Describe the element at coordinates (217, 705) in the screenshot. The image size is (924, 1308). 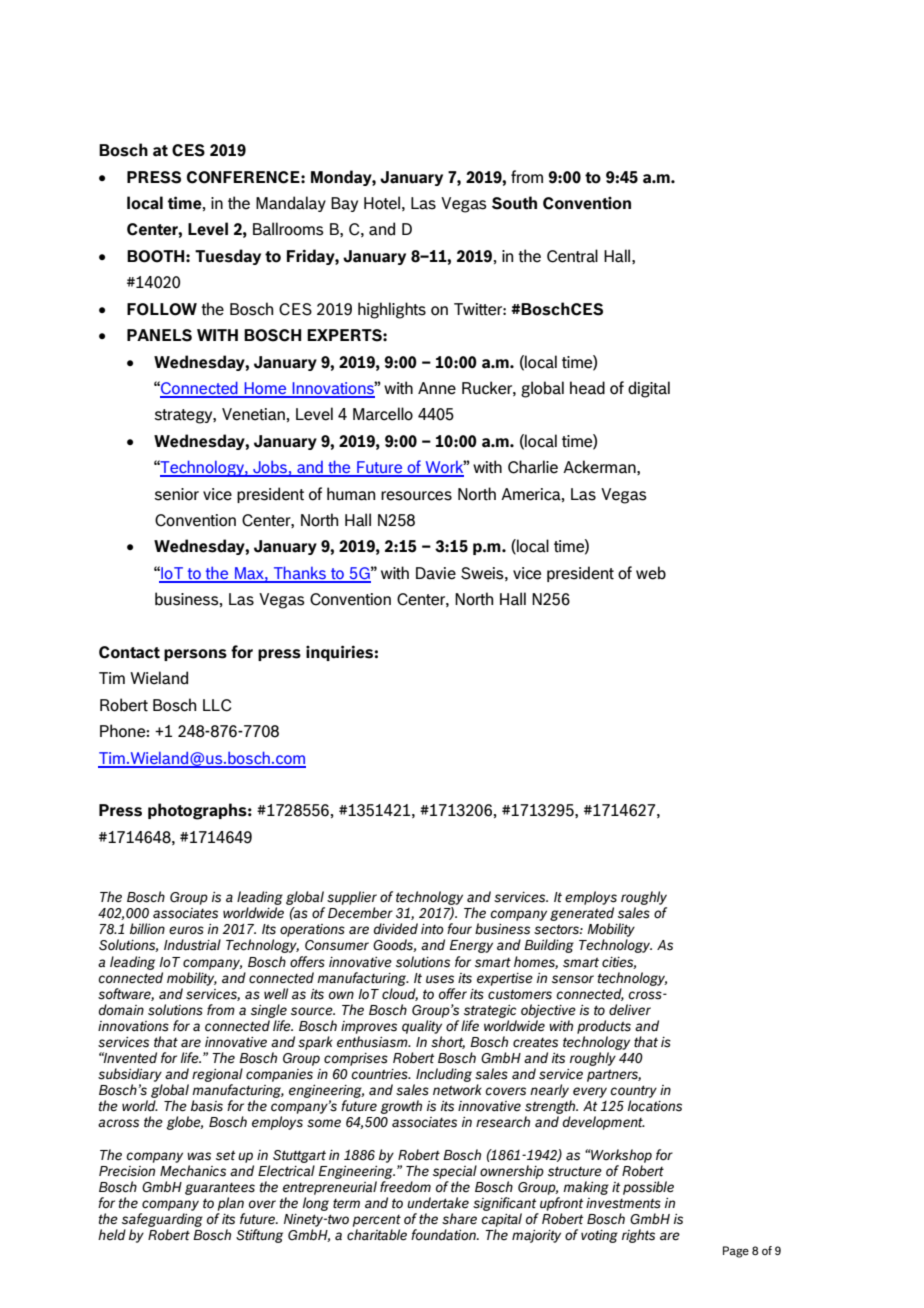
I see `LLC` at that location.
